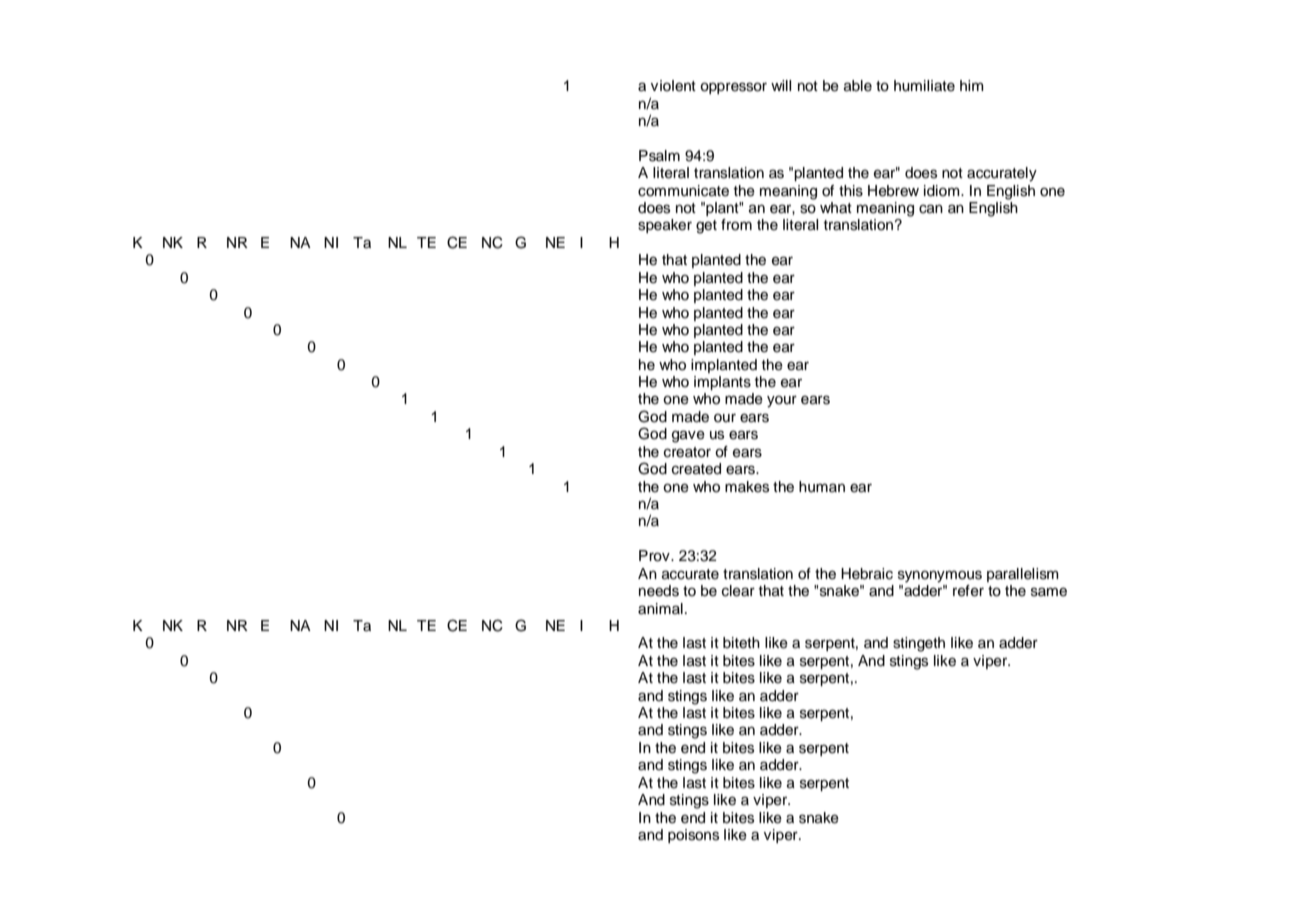 This image has height=924, width=1308. Describe the element at coordinates (968, 591) in the image. I see `refer` at that location.
